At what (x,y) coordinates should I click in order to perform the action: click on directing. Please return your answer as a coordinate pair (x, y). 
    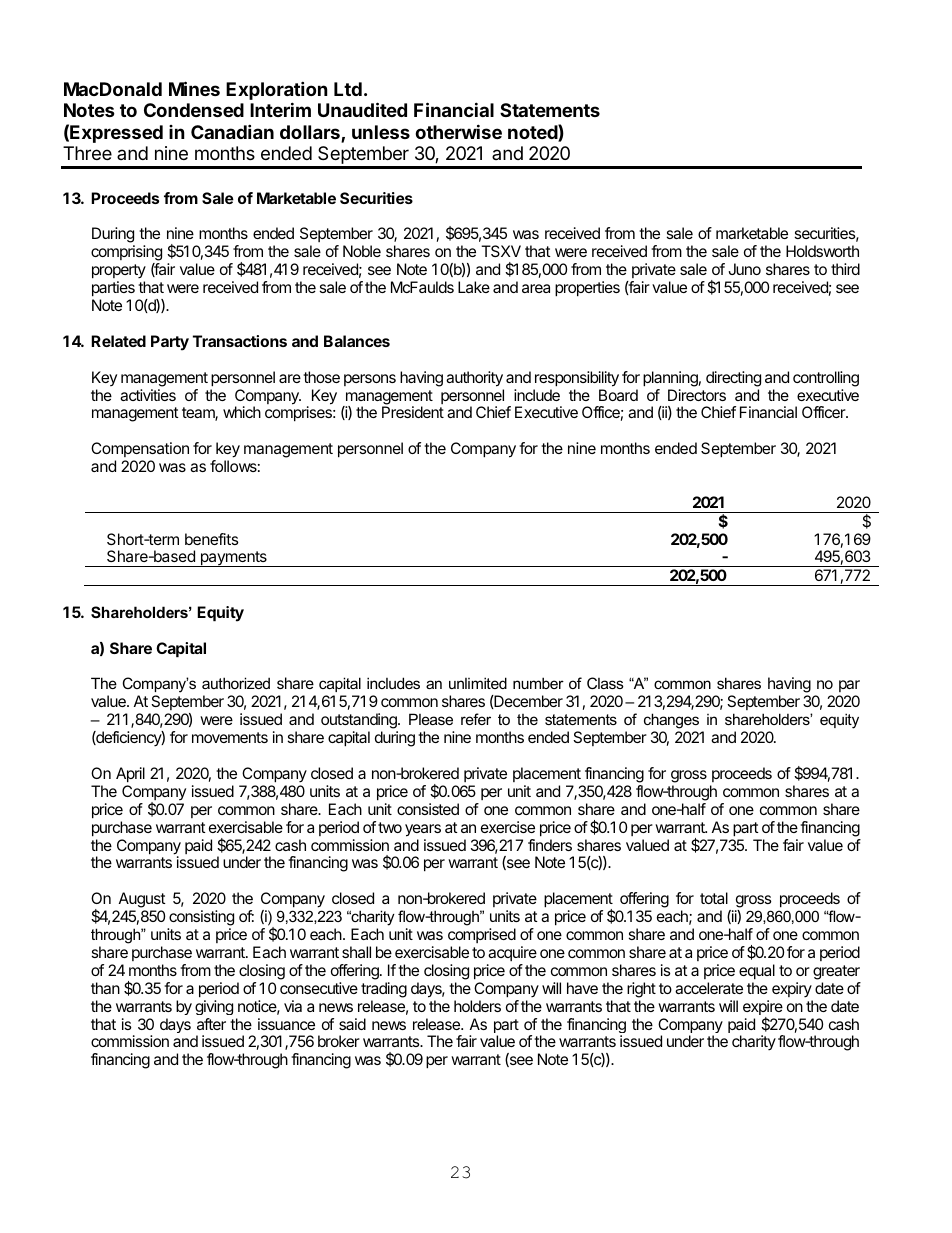
    Looking at the image, I should click on (733, 379).
